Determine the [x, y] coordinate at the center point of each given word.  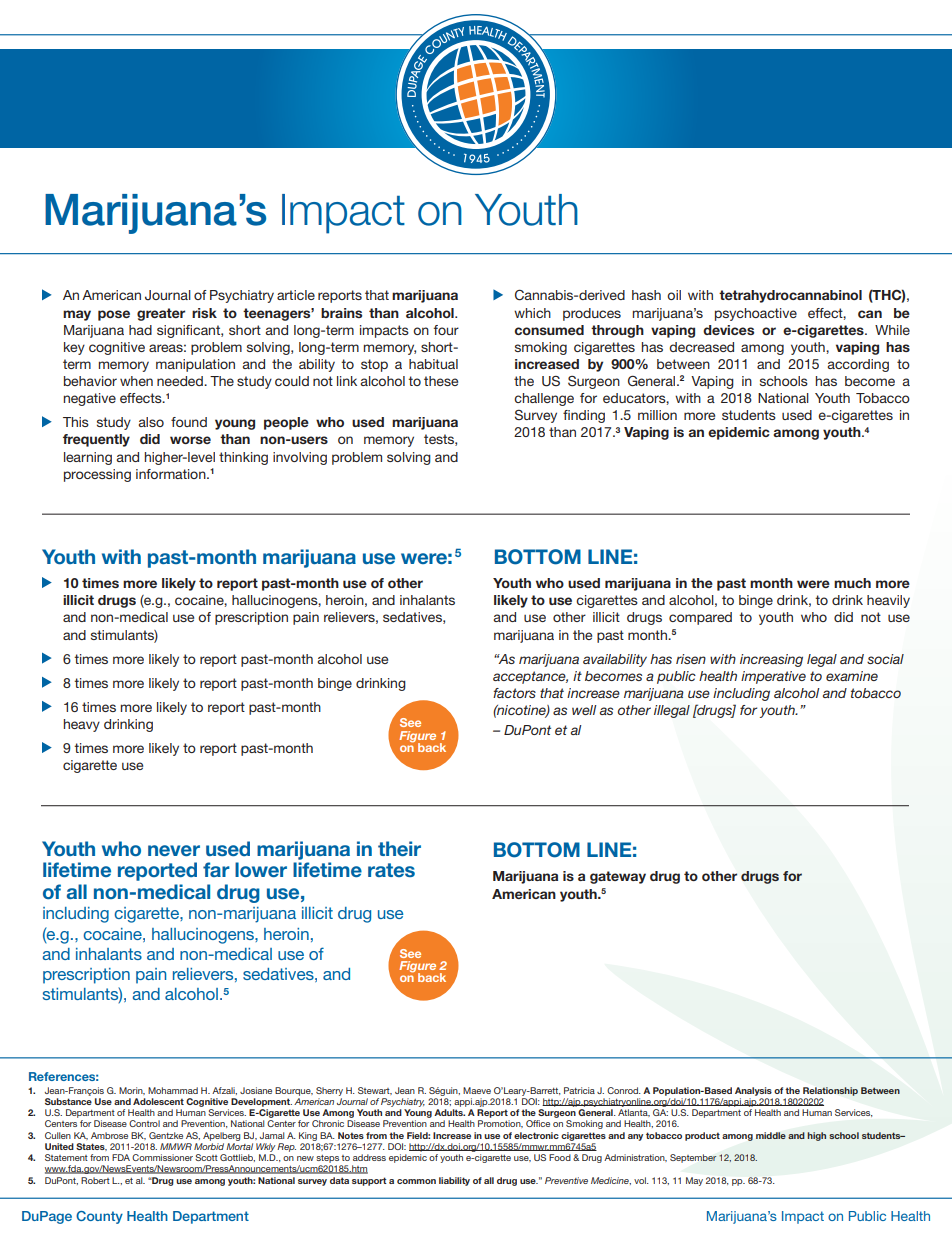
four [446, 330]
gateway [618, 877]
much [852, 583]
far [216, 869]
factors [514, 693]
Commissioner [162, 1157]
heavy [82, 725]
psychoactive [756, 314]
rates [391, 870]
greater [161, 314]
